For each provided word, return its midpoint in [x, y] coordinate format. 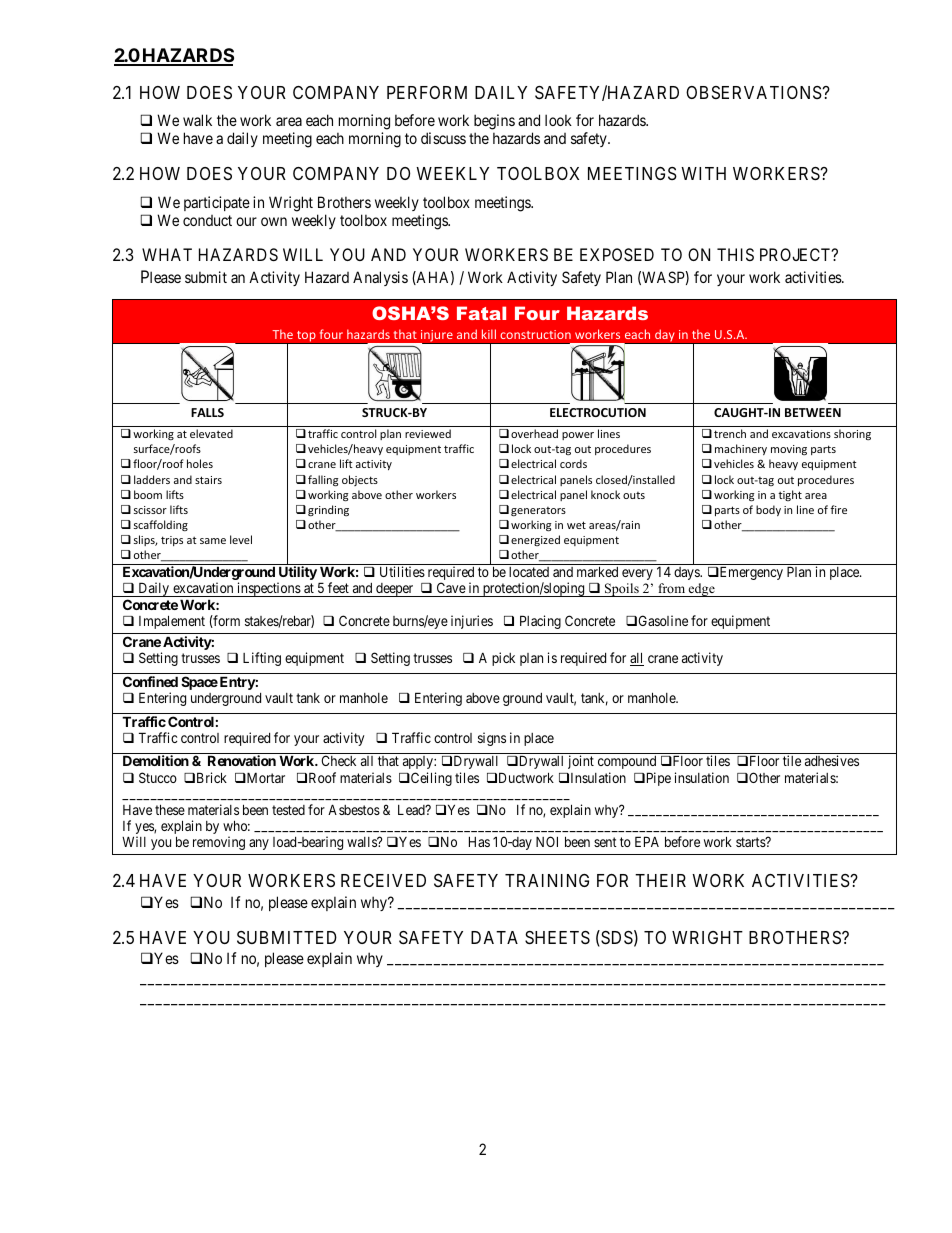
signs [492, 739]
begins [494, 123]
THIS [735, 254]
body [768, 510]
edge [702, 590]
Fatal [481, 313]
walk [197, 120]
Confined [150, 681]
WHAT [167, 254]
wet [576, 525]
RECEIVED [383, 880]
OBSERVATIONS [754, 92]
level [241, 539]
